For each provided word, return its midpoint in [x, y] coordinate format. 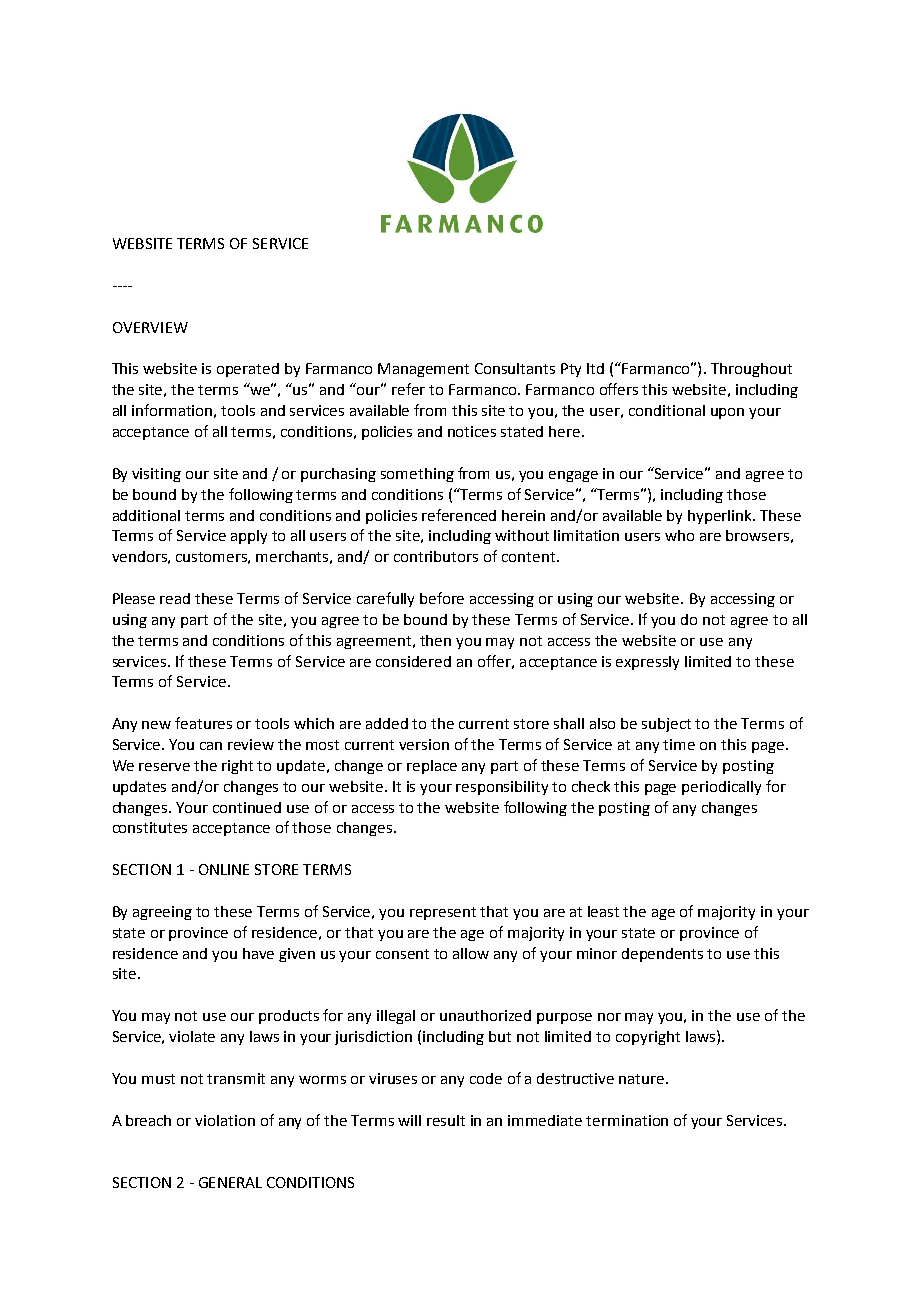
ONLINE [224, 869]
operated [248, 370]
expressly [647, 663]
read [175, 598]
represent [443, 913]
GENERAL [230, 1182]
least [603, 911]
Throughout [751, 370]
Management [423, 370]
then [435, 640]
